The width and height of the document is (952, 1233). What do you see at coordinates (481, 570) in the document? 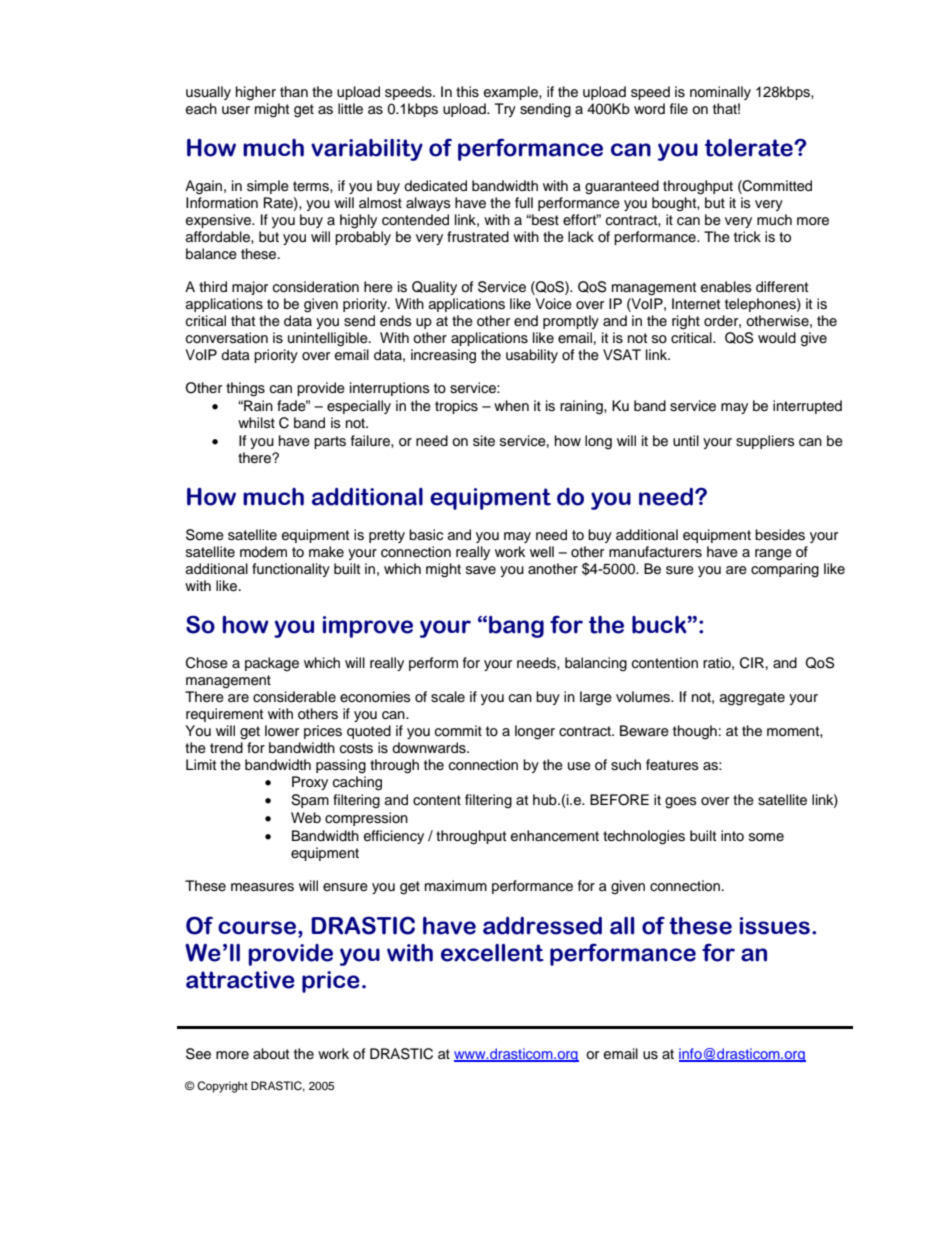
I see `save` at bounding box center [481, 570].
